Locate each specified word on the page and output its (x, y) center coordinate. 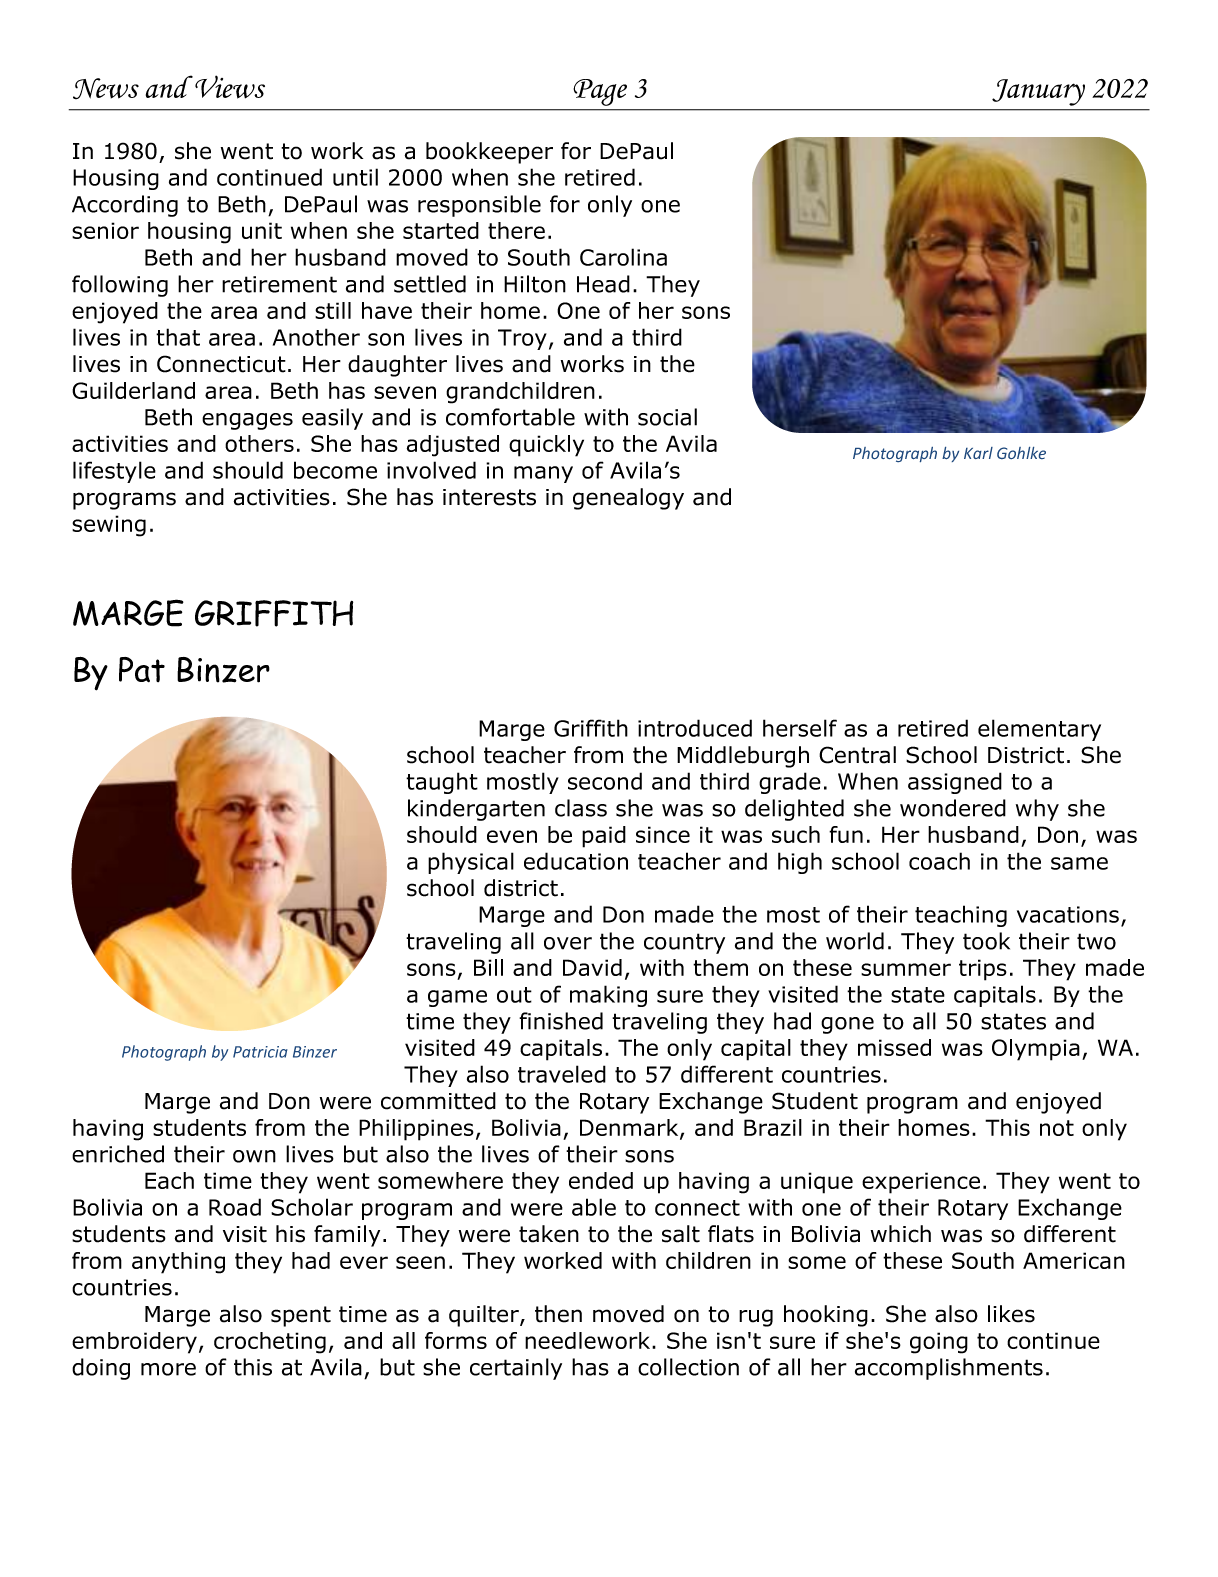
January (1038, 92)
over (568, 943)
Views (230, 87)
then (558, 1314)
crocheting (270, 1343)
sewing (109, 526)
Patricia (260, 1052)
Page (600, 92)
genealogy (628, 499)
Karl (978, 453)
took (986, 941)
